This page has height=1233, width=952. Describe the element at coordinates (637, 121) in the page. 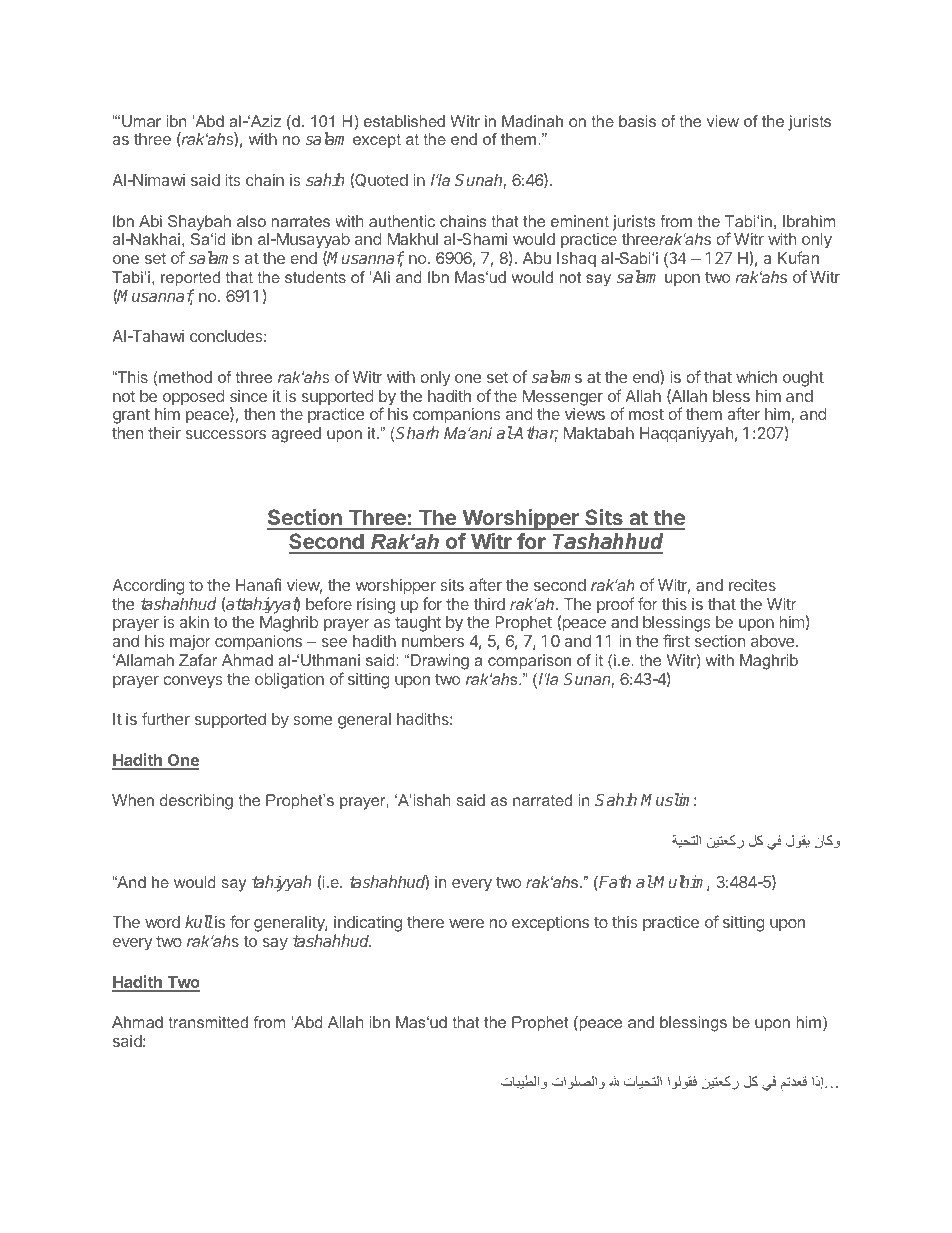

I see `basis` at that location.
